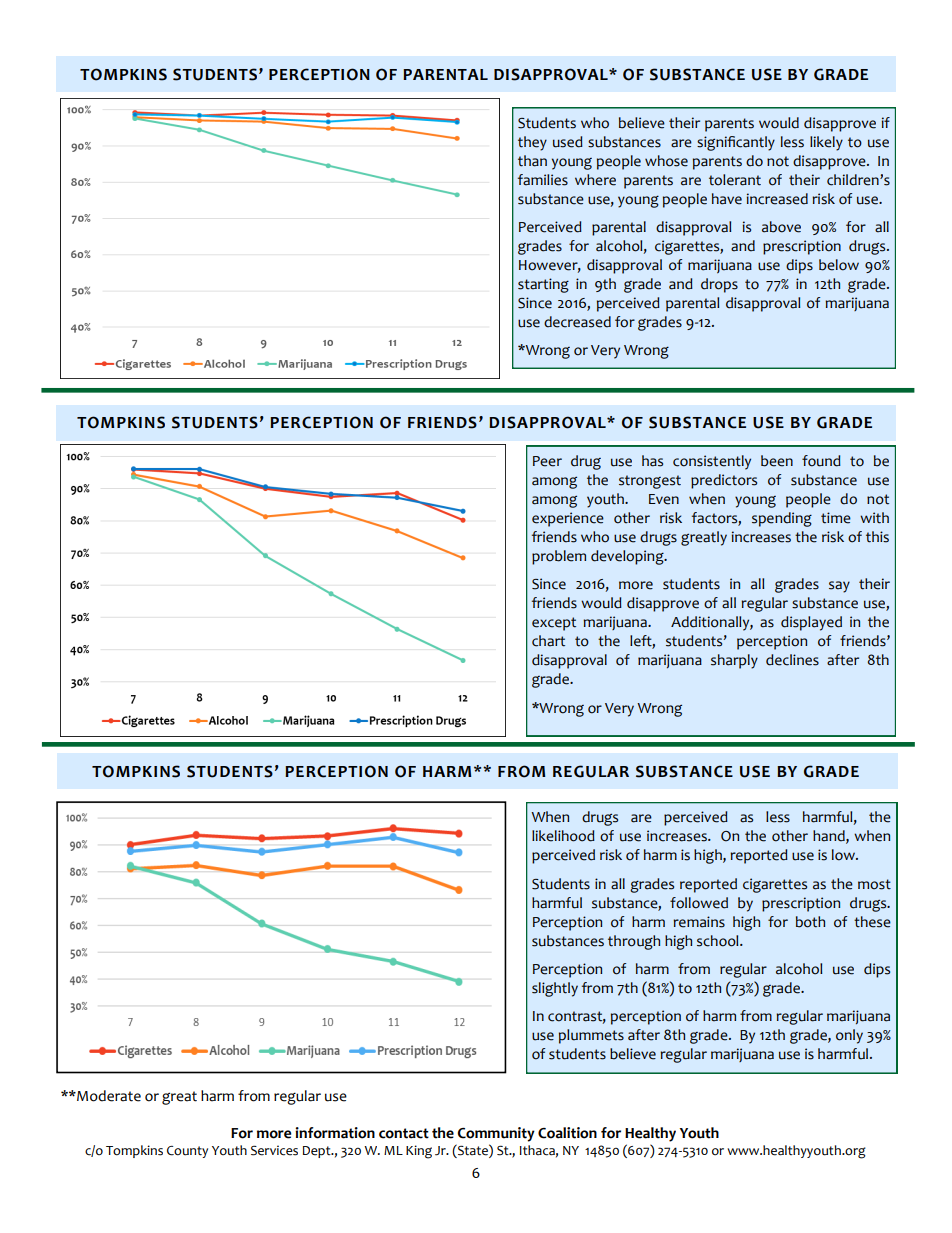 This screenshot has height=1233, width=952. I want to click on increased, so click(777, 199).
